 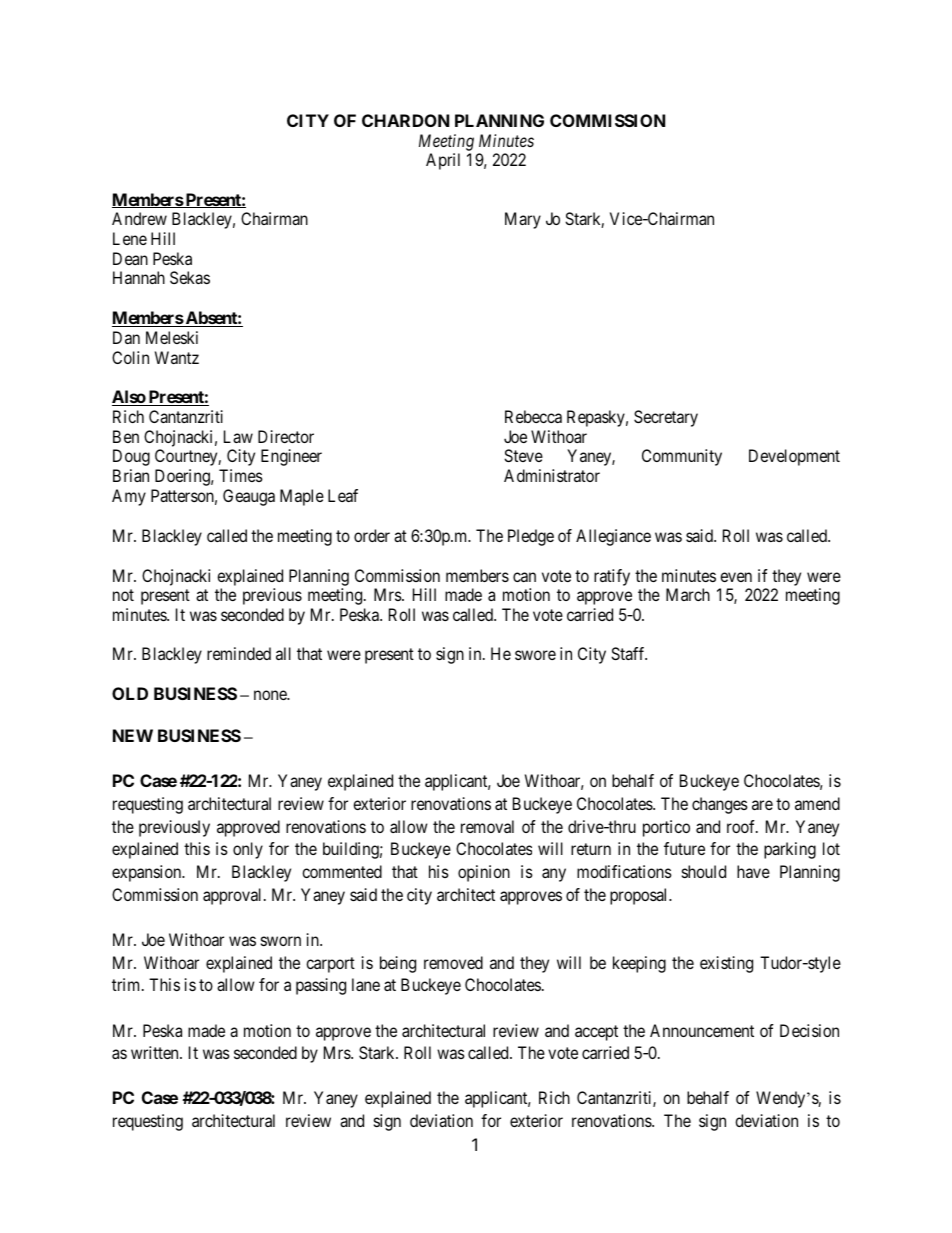 I want to click on even, so click(x=736, y=577).
